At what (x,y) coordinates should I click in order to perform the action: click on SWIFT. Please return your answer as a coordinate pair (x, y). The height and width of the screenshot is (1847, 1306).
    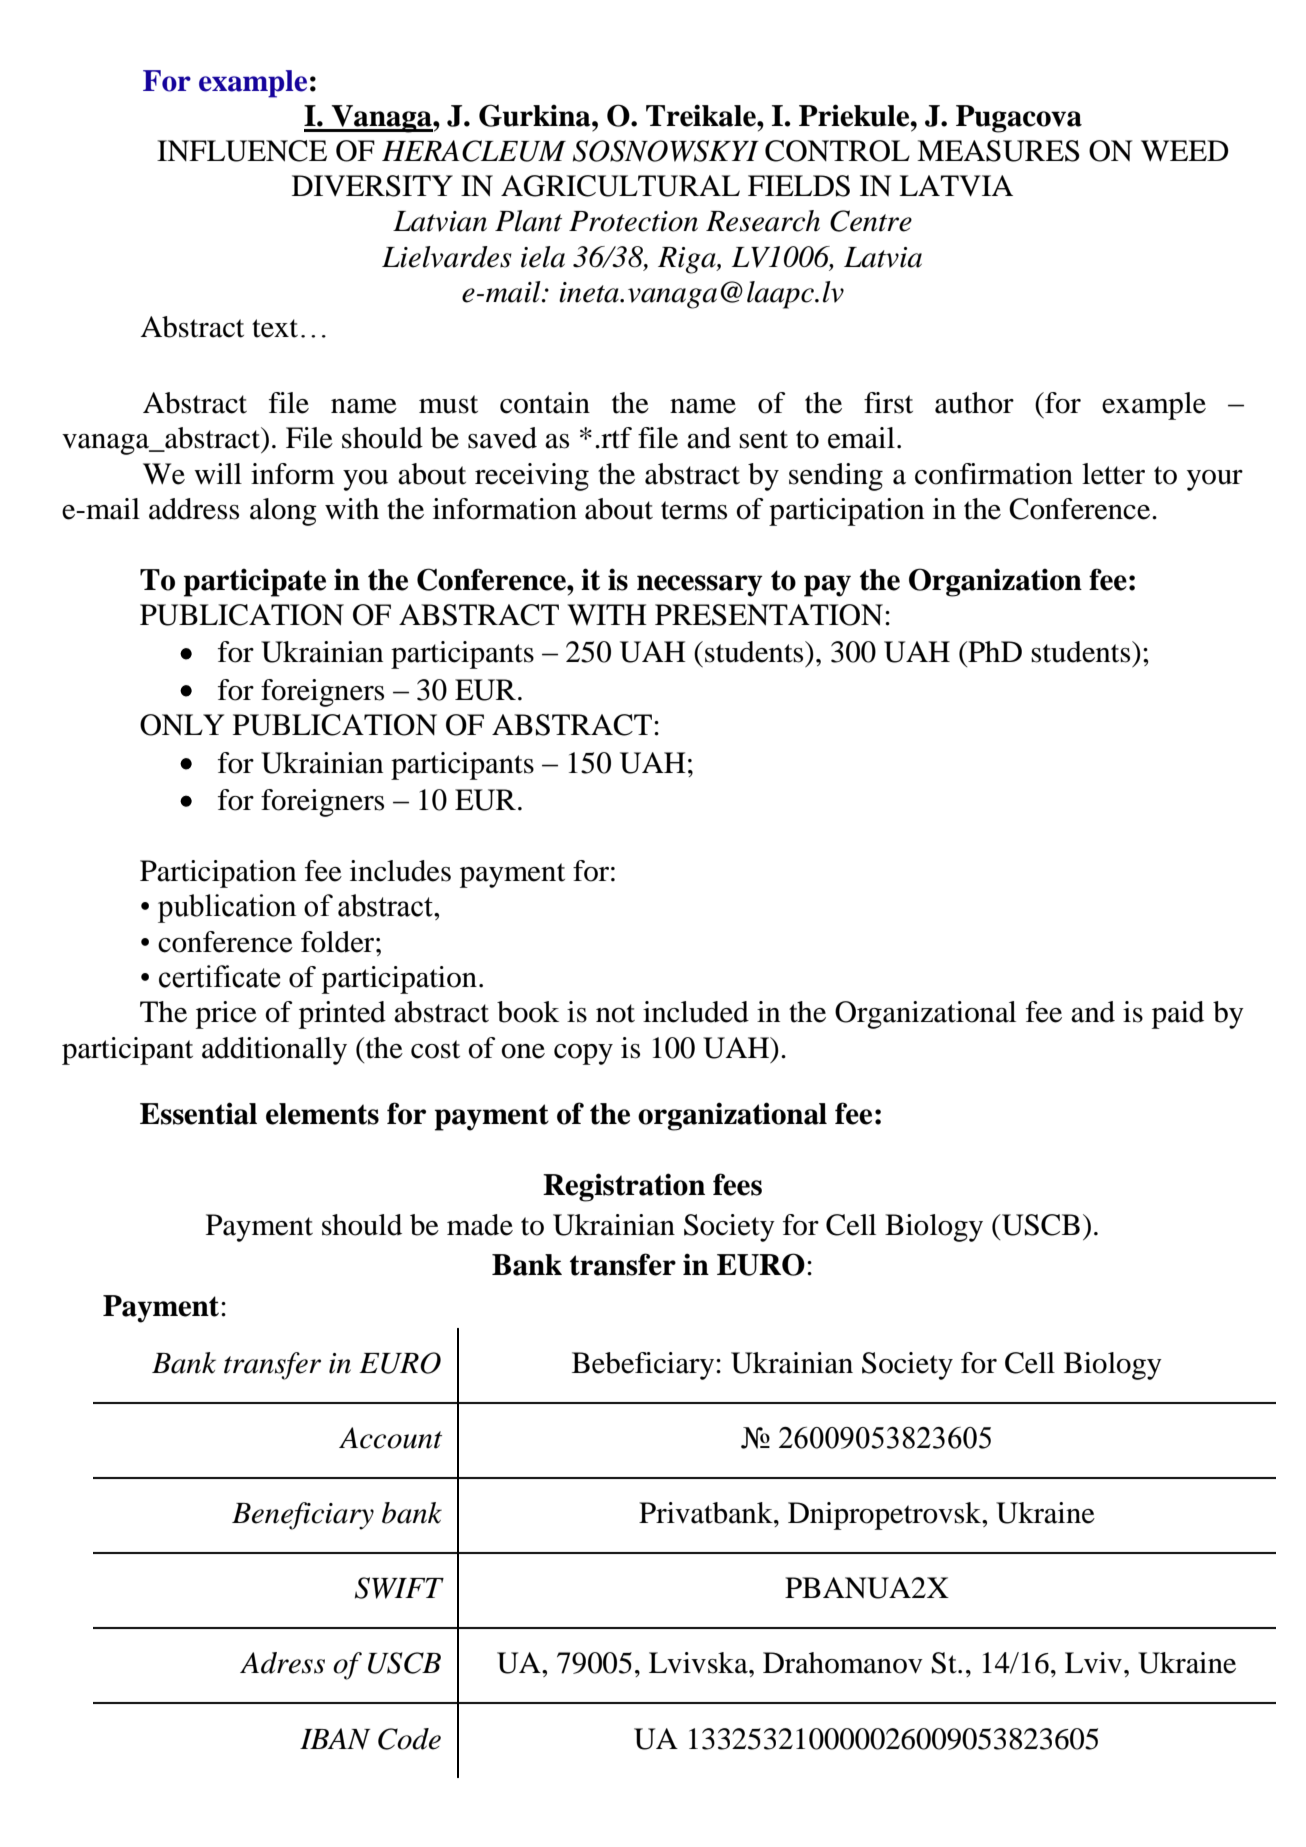
    Looking at the image, I should click on (399, 1588).
